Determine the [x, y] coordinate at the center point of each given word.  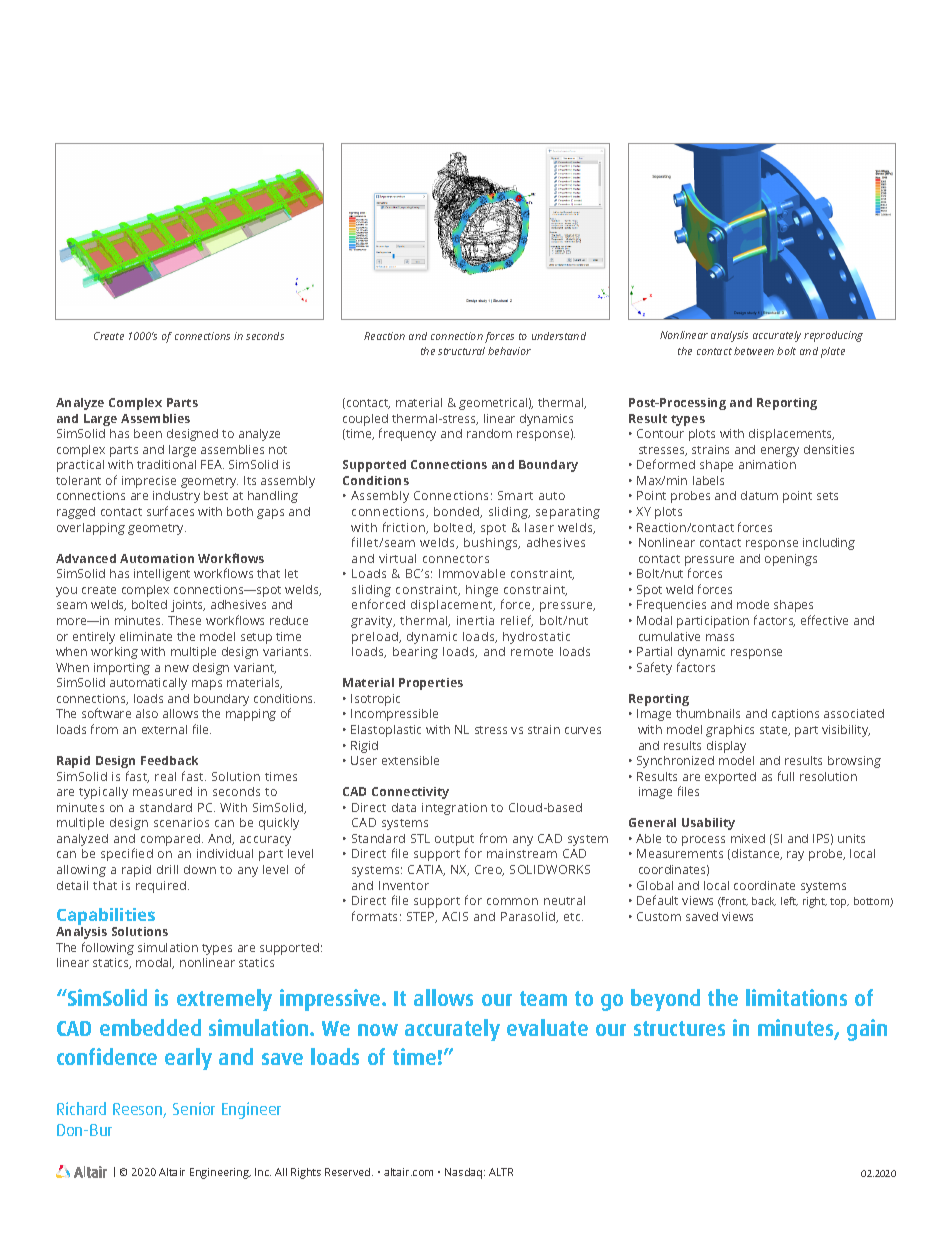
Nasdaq [465, 1173]
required [162, 887]
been [148, 433]
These [184, 620]
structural [461, 351]
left [789, 901]
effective [824, 620]
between [754, 351]
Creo [489, 870]
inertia [475, 620]
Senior [194, 1108]
